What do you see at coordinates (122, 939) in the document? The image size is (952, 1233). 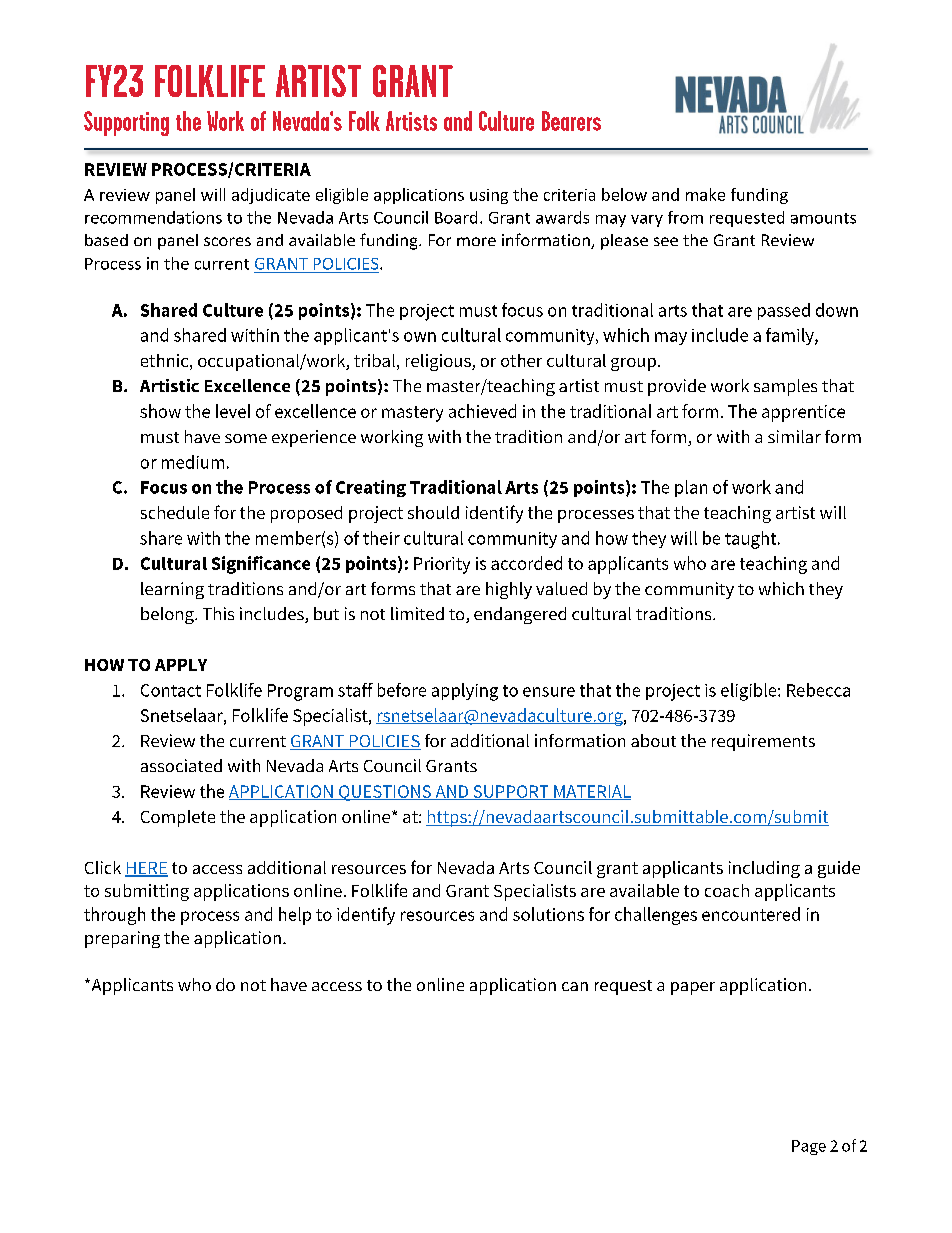 I see `preparing` at bounding box center [122, 939].
